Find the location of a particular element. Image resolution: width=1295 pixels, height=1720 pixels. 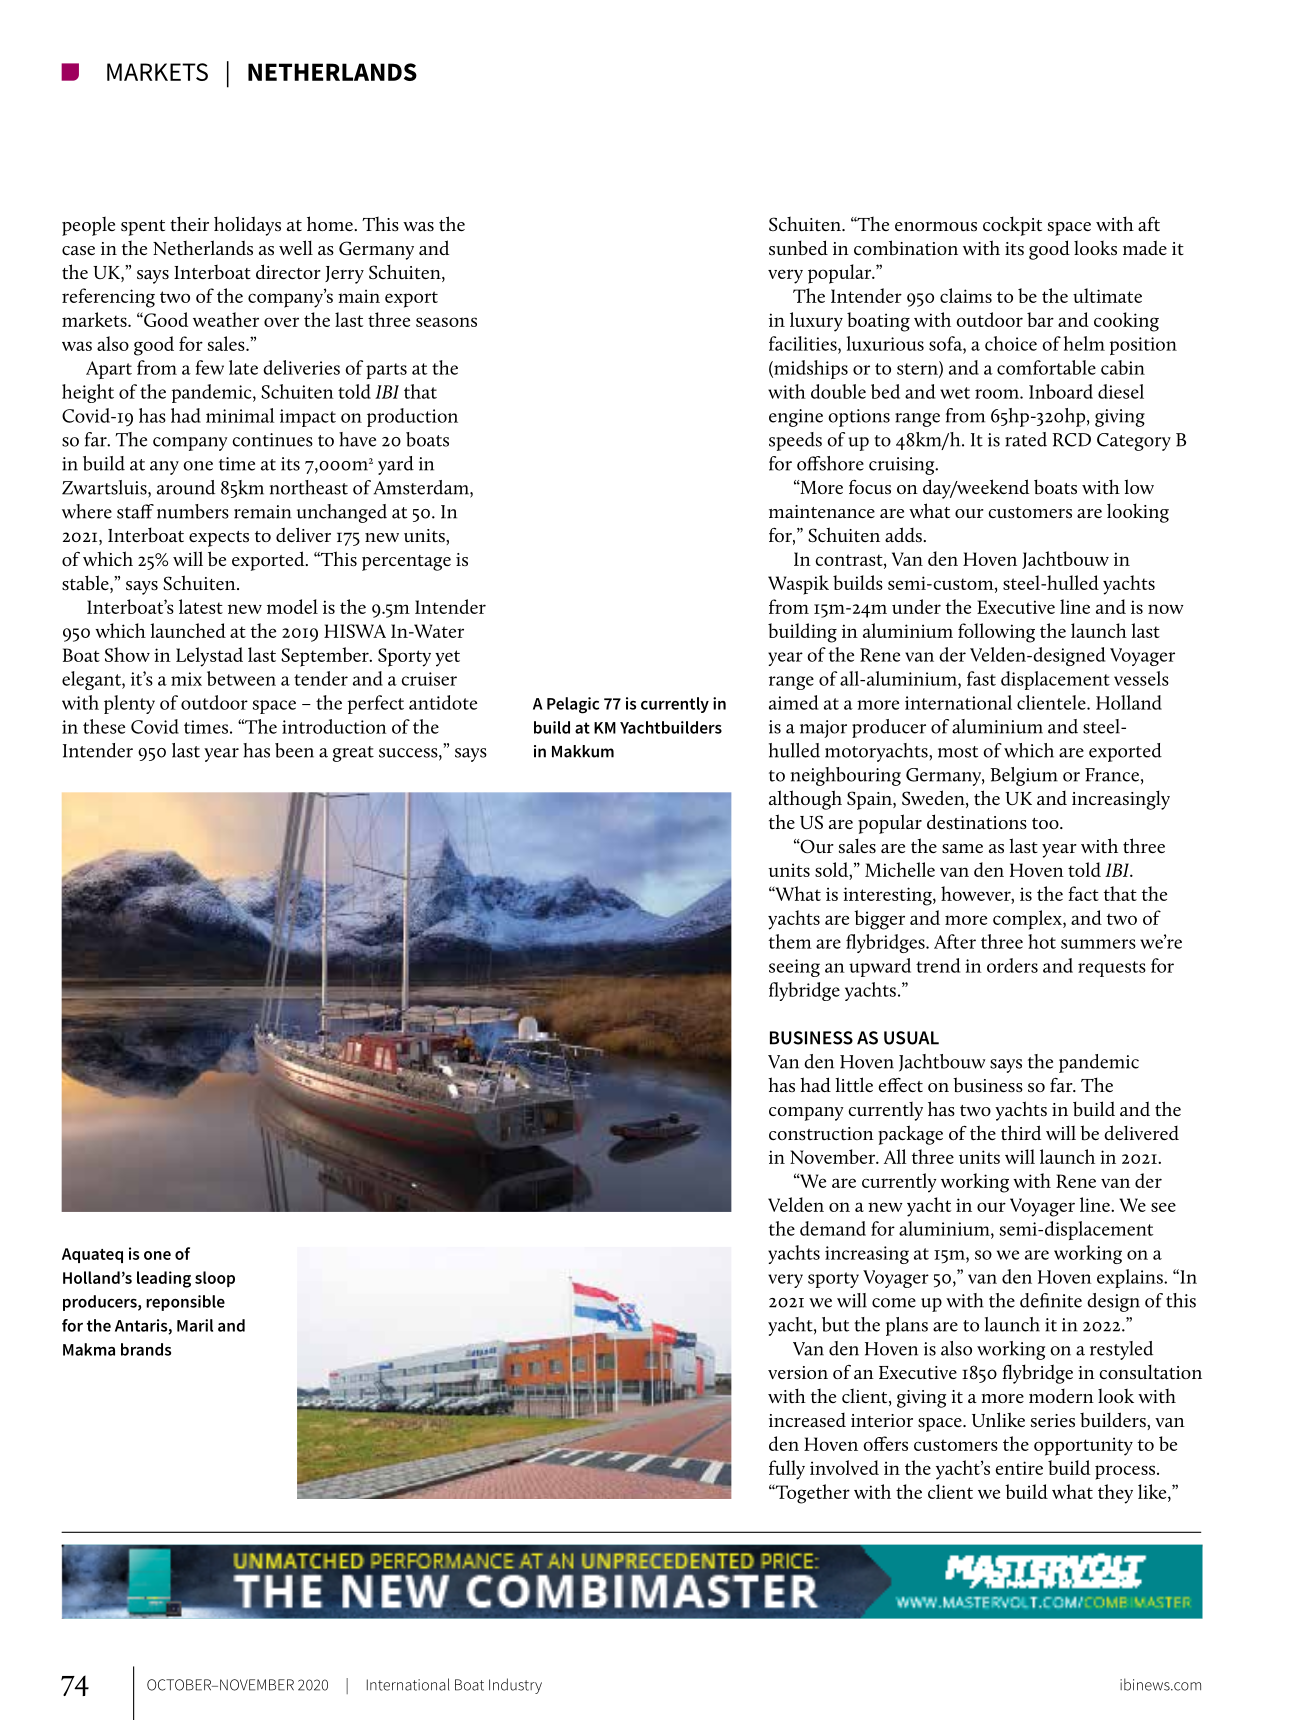

bar is located at coordinates (1040, 319).
